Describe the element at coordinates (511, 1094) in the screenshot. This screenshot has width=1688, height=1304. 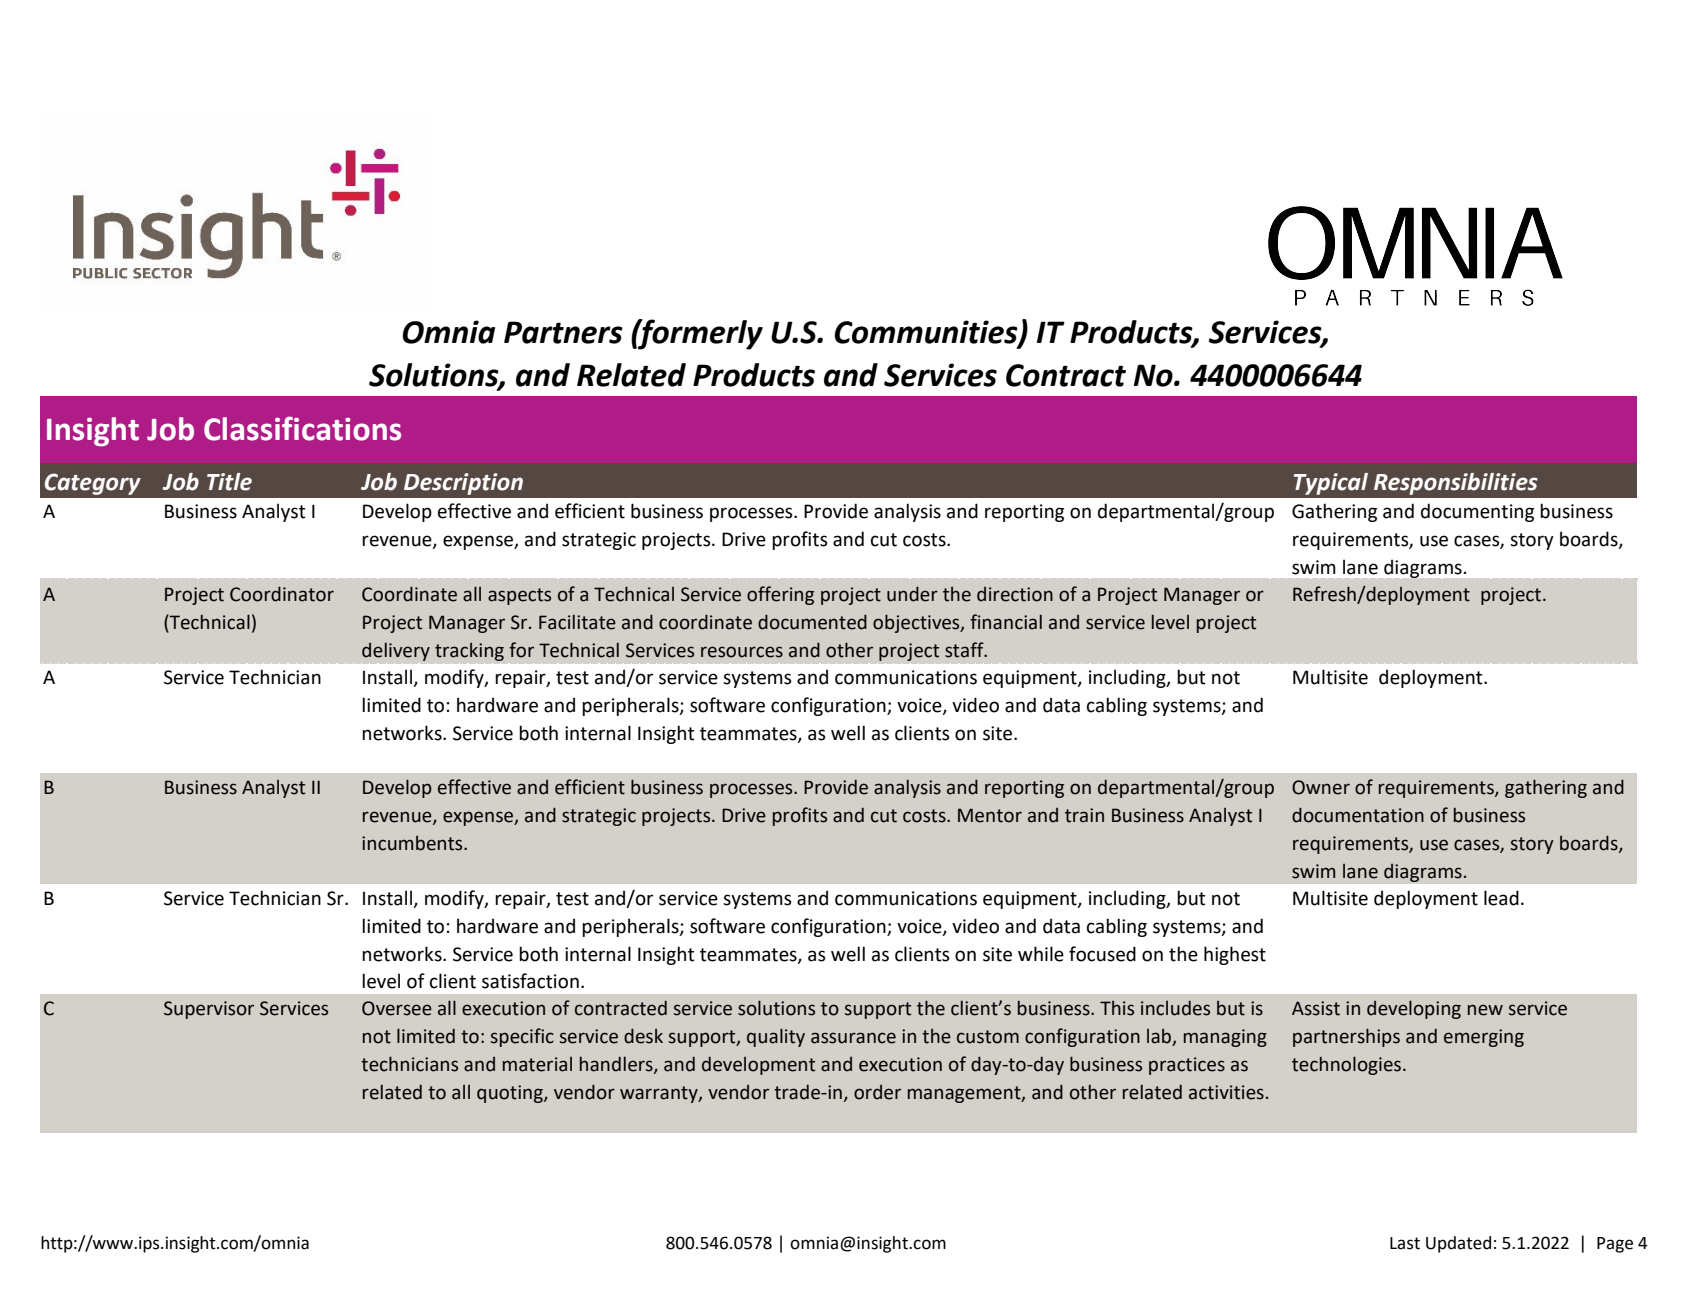
I see `quoting` at that location.
